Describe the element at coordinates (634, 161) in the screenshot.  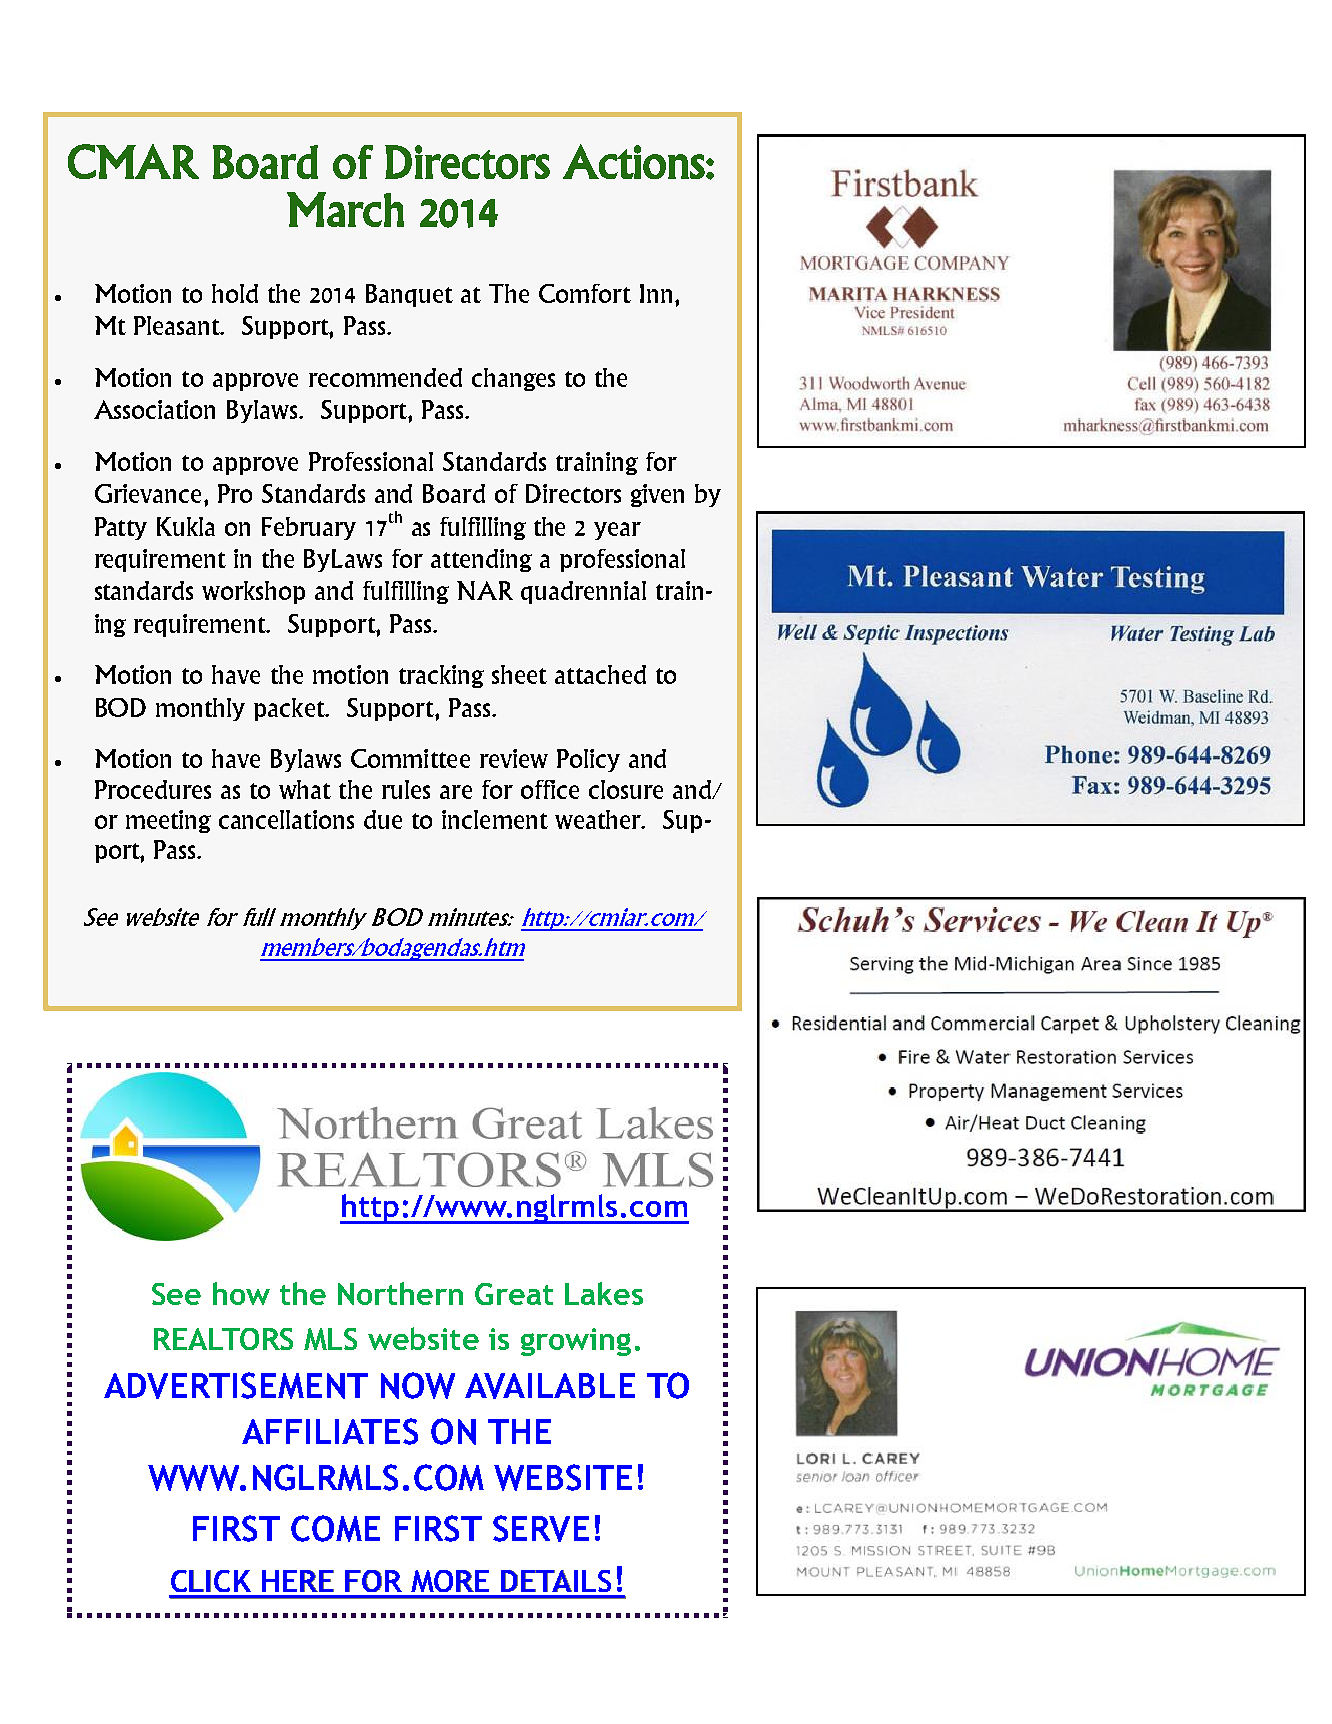
I see `Actions` at that location.
